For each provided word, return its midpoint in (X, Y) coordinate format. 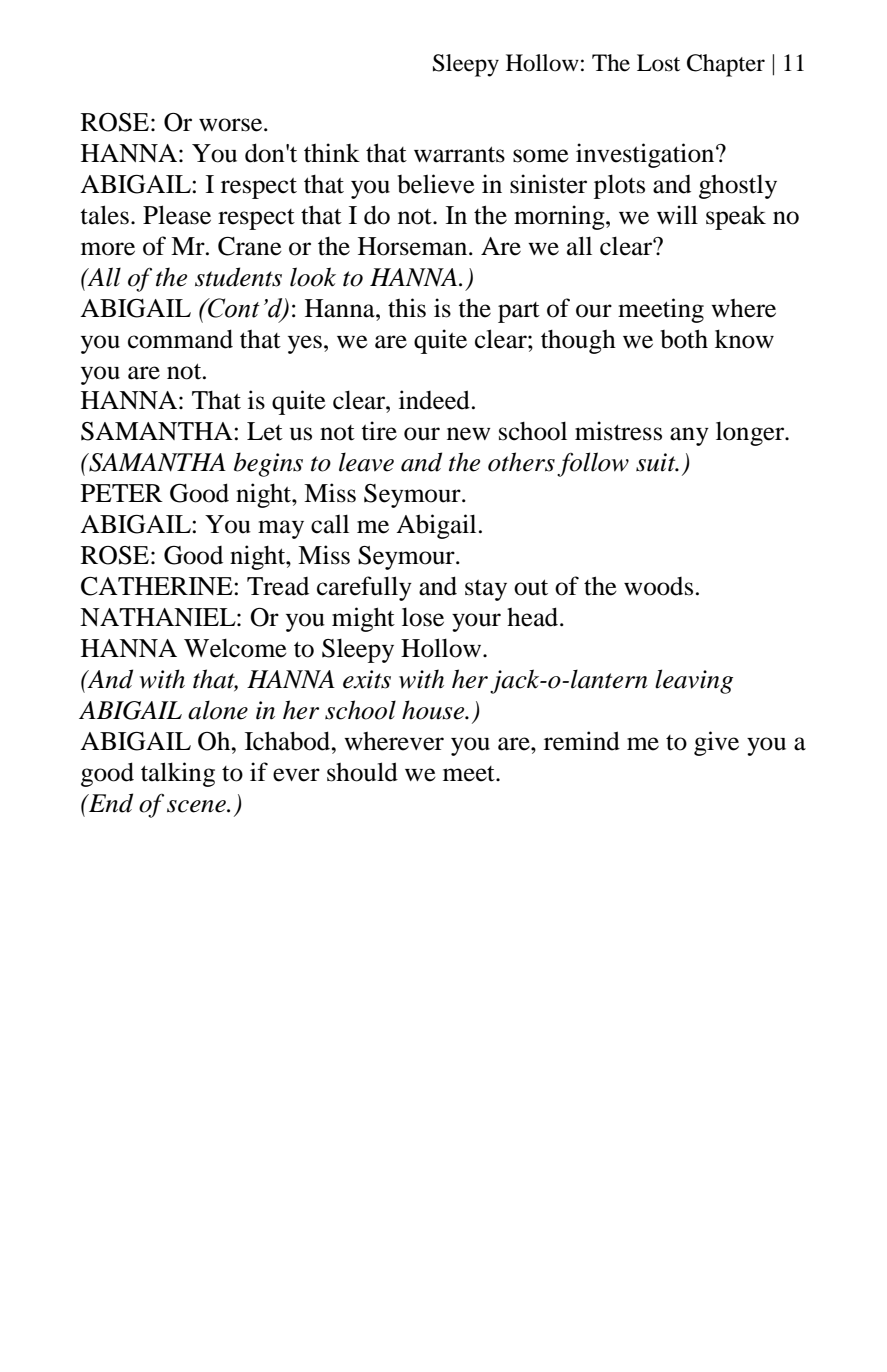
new (469, 434)
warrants (459, 154)
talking (178, 774)
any (689, 436)
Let (265, 431)
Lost (658, 63)
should (362, 772)
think (332, 153)
